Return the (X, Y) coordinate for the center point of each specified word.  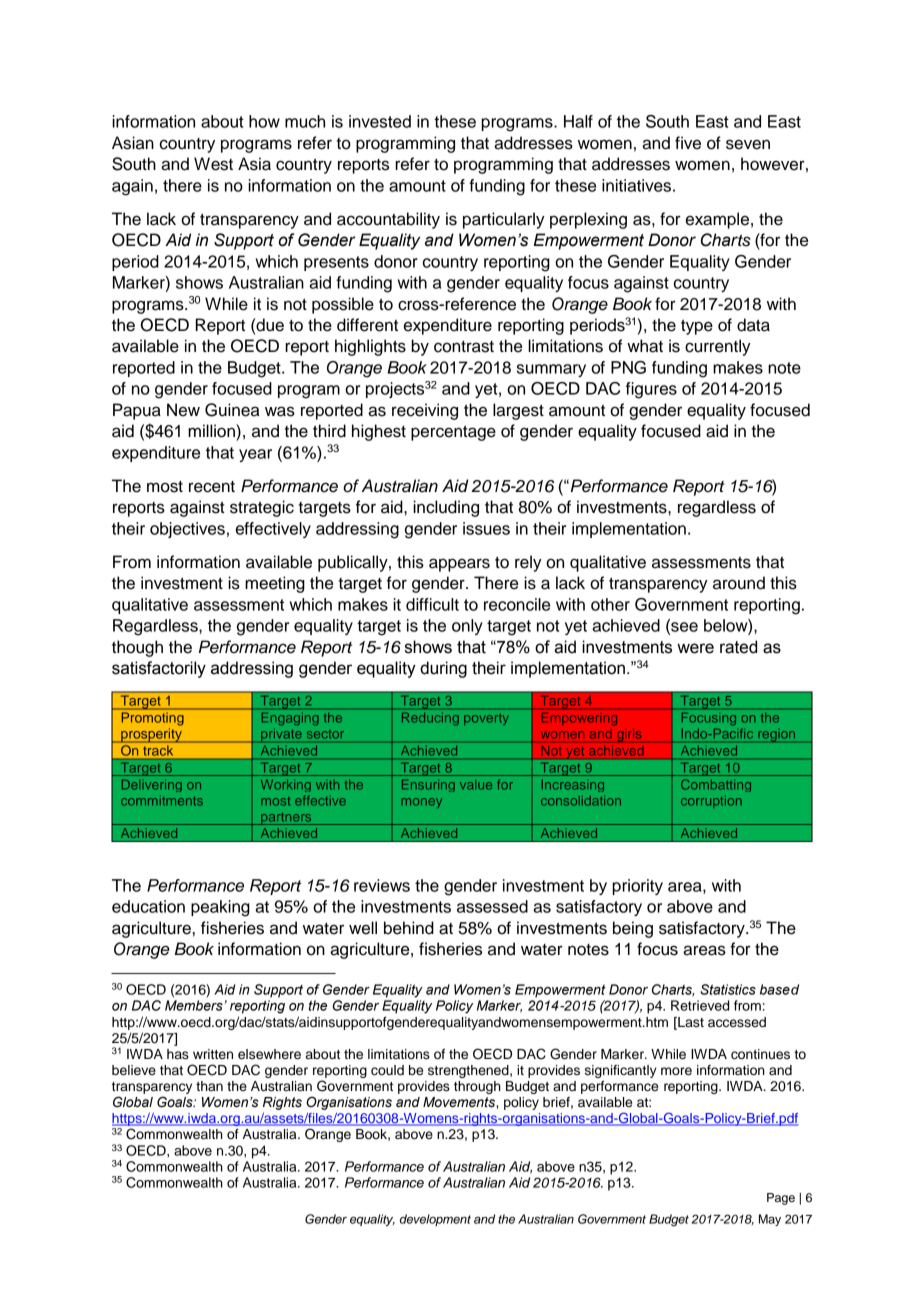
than (209, 1086)
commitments (162, 801)
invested (380, 121)
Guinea (232, 410)
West (213, 164)
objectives (187, 530)
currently (718, 347)
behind (409, 928)
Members (195, 1005)
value (476, 785)
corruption (711, 802)
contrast (464, 347)
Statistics (728, 989)
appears (459, 565)
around (739, 583)
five (688, 143)
